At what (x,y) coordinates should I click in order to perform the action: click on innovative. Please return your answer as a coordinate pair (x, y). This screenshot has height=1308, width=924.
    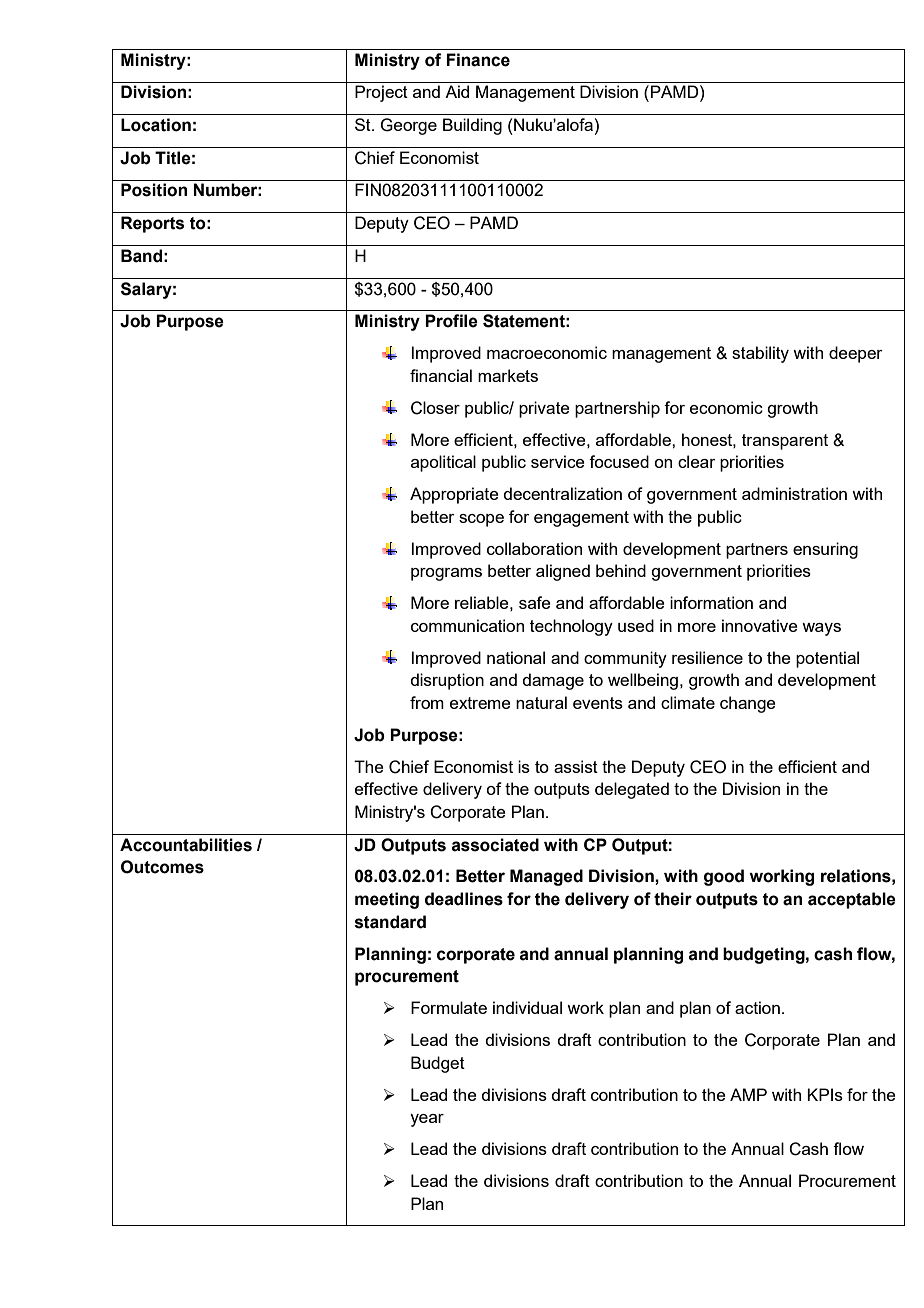
    Looking at the image, I should click on (760, 625).
